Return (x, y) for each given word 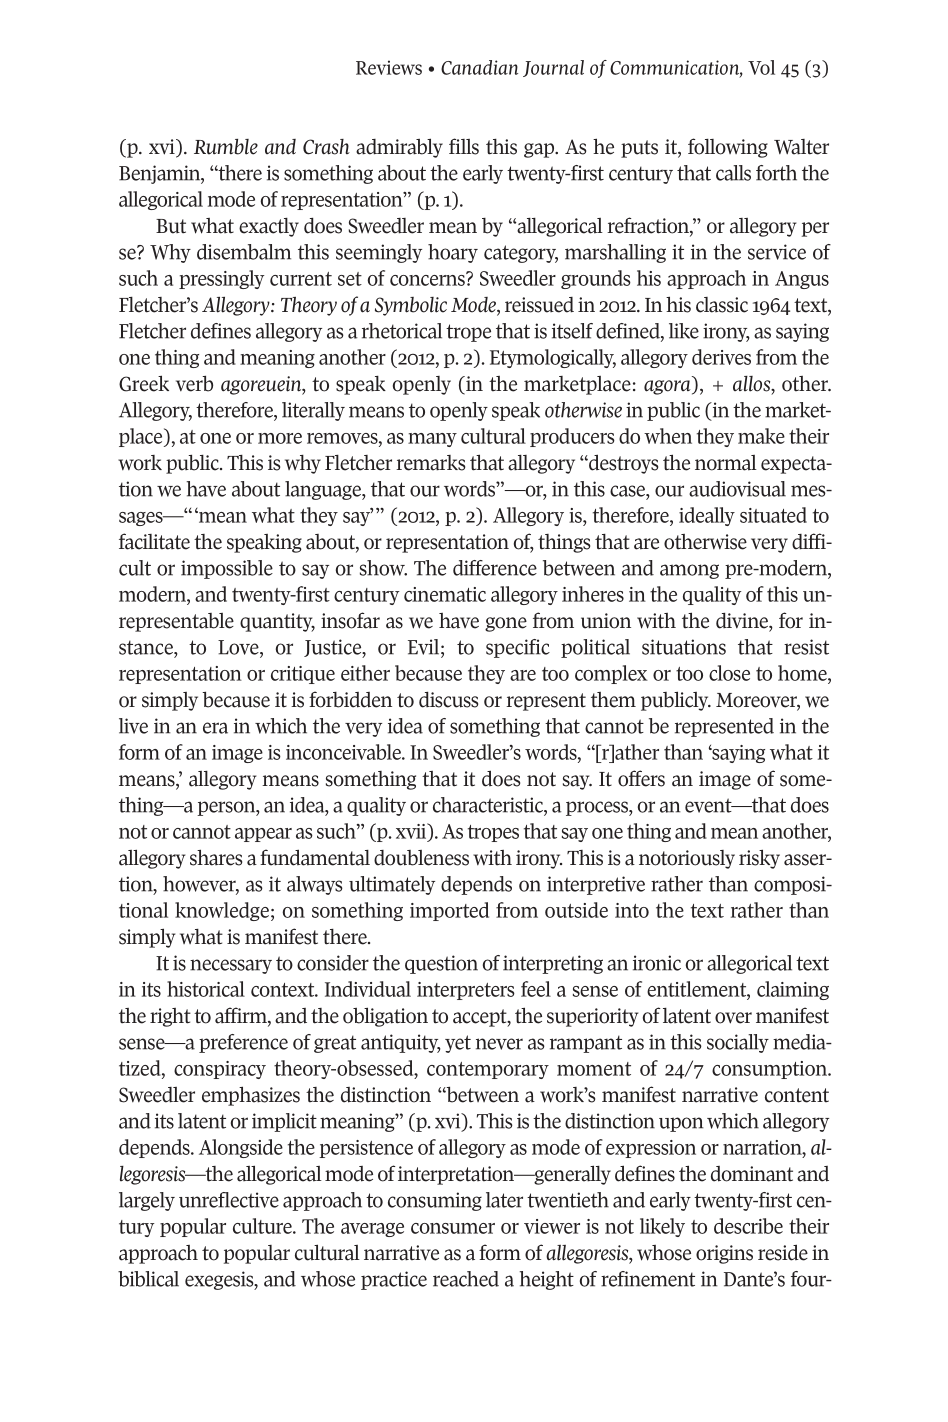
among (689, 571)
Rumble (226, 147)
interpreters (466, 991)
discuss (448, 700)
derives (721, 357)
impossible (227, 569)
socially (738, 1043)
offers (641, 778)
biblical (148, 1279)
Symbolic (411, 306)
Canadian (479, 67)
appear (263, 835)
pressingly (221, 279)
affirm (242, 1016)
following (728, 148)
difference (495, 568)
